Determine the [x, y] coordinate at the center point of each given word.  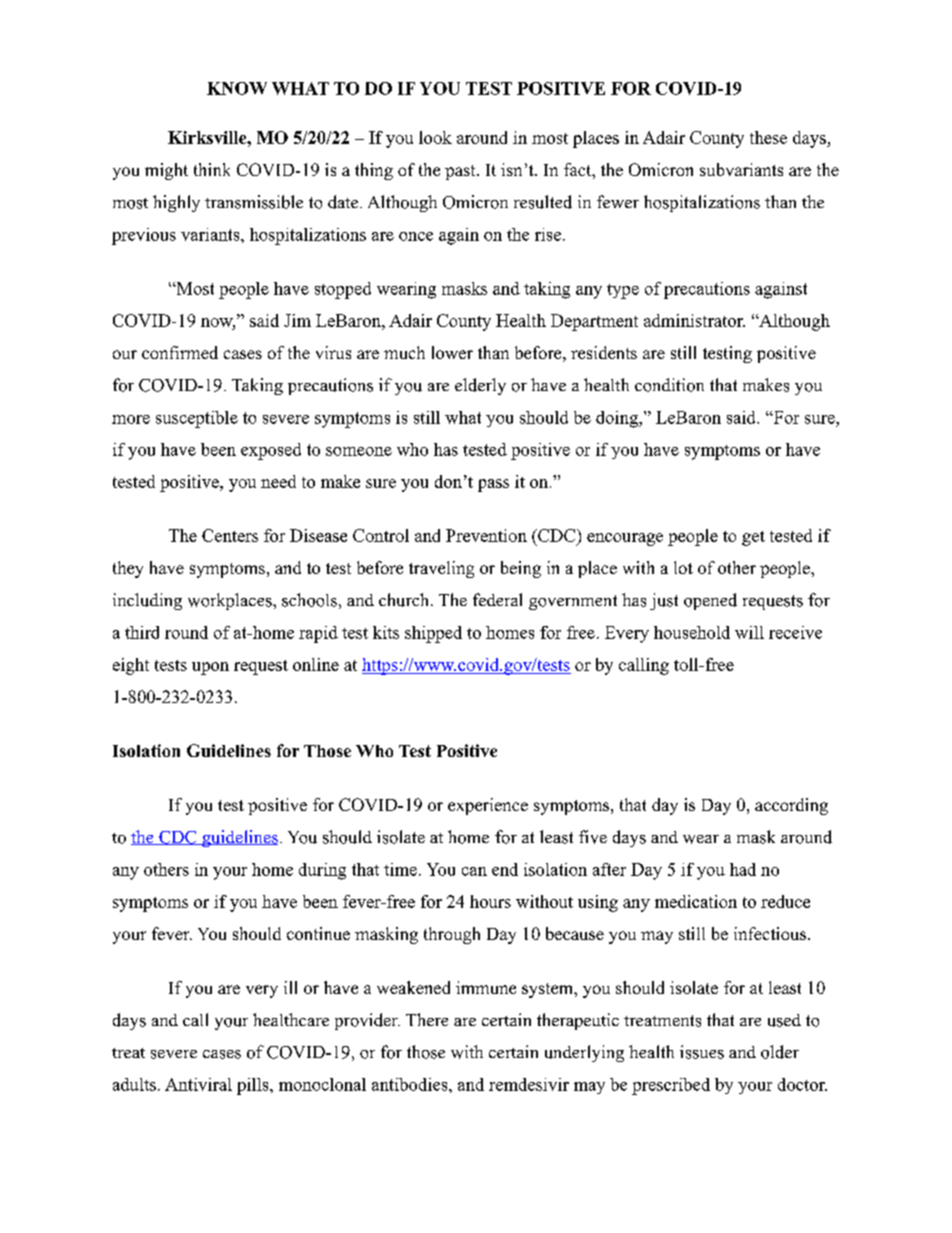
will [749, 632]
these [768, 137]
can [474, 871]
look [435, 137]
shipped [433, 634]
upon [210, 668]
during [322, 871]
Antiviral [198, 1084]
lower [452, 352]
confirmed [180, 352]
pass [493, 485]
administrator [694, 320]
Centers [230, 535]
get [753, 538]
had [743, 869]
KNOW [237, 88]
